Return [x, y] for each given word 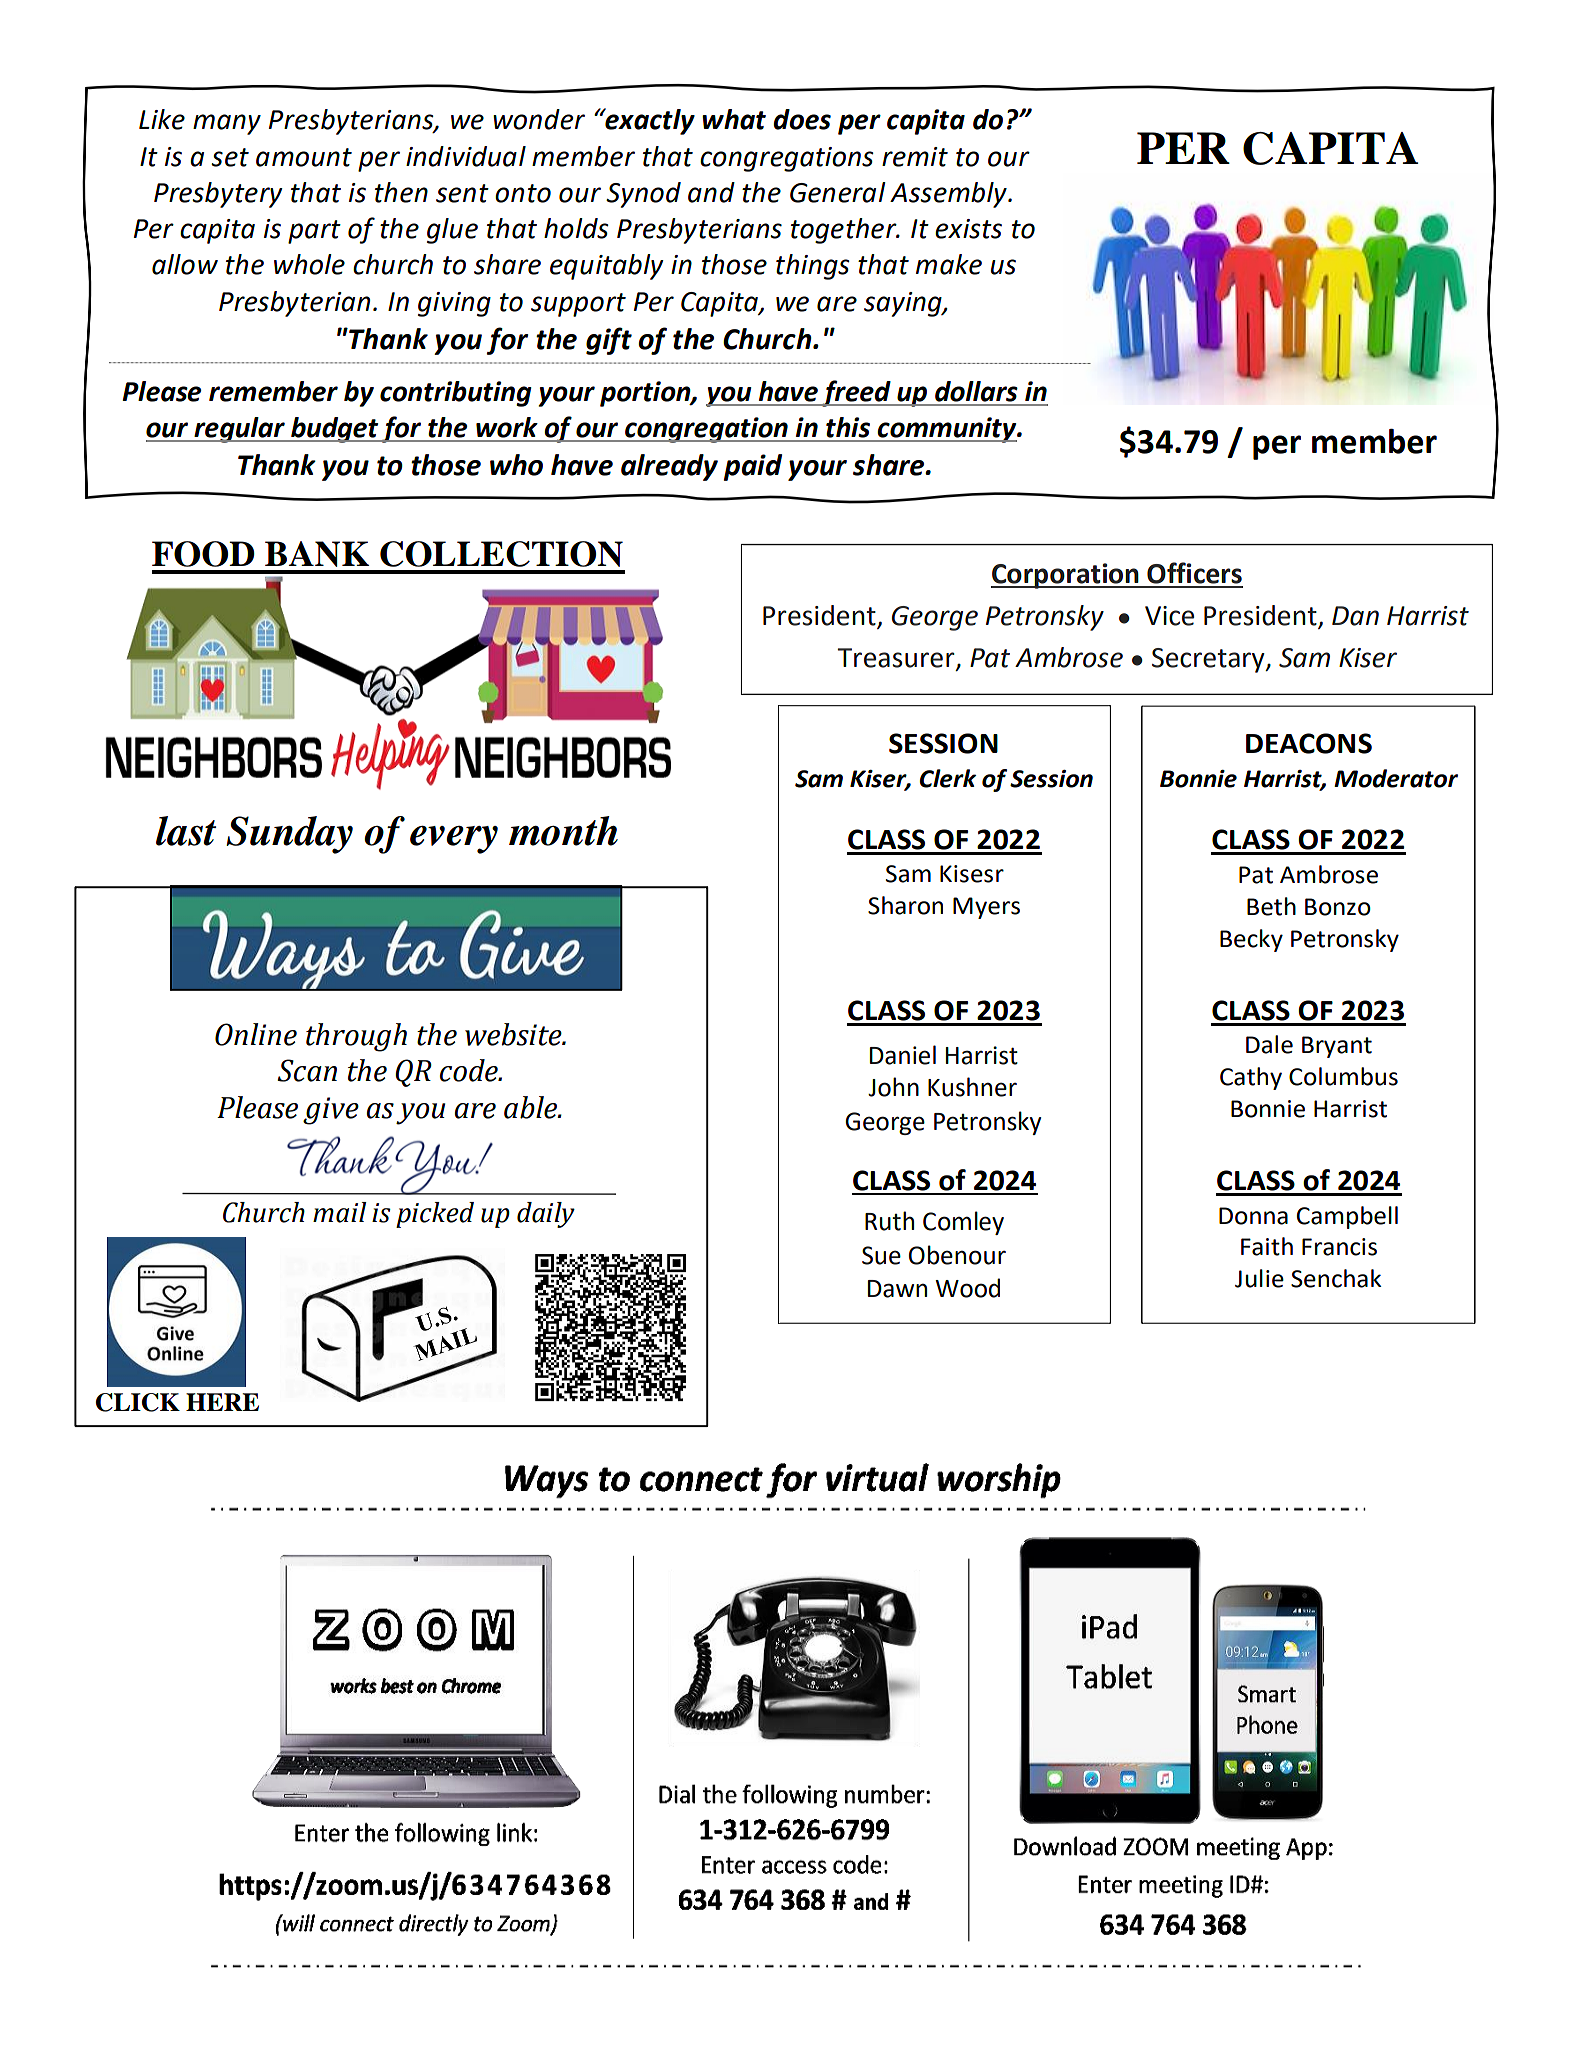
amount [304, 157]
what [734, 119]
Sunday [289, 835]
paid [753, 467]
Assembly [949, 195]
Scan [307, 1070]
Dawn [897, 1289]
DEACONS [1309, 743]
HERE [222, 1402]
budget [335, 430]
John [893, 1087]
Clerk [948, 778]
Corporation [1066, 576]
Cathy [1251, 1078]
